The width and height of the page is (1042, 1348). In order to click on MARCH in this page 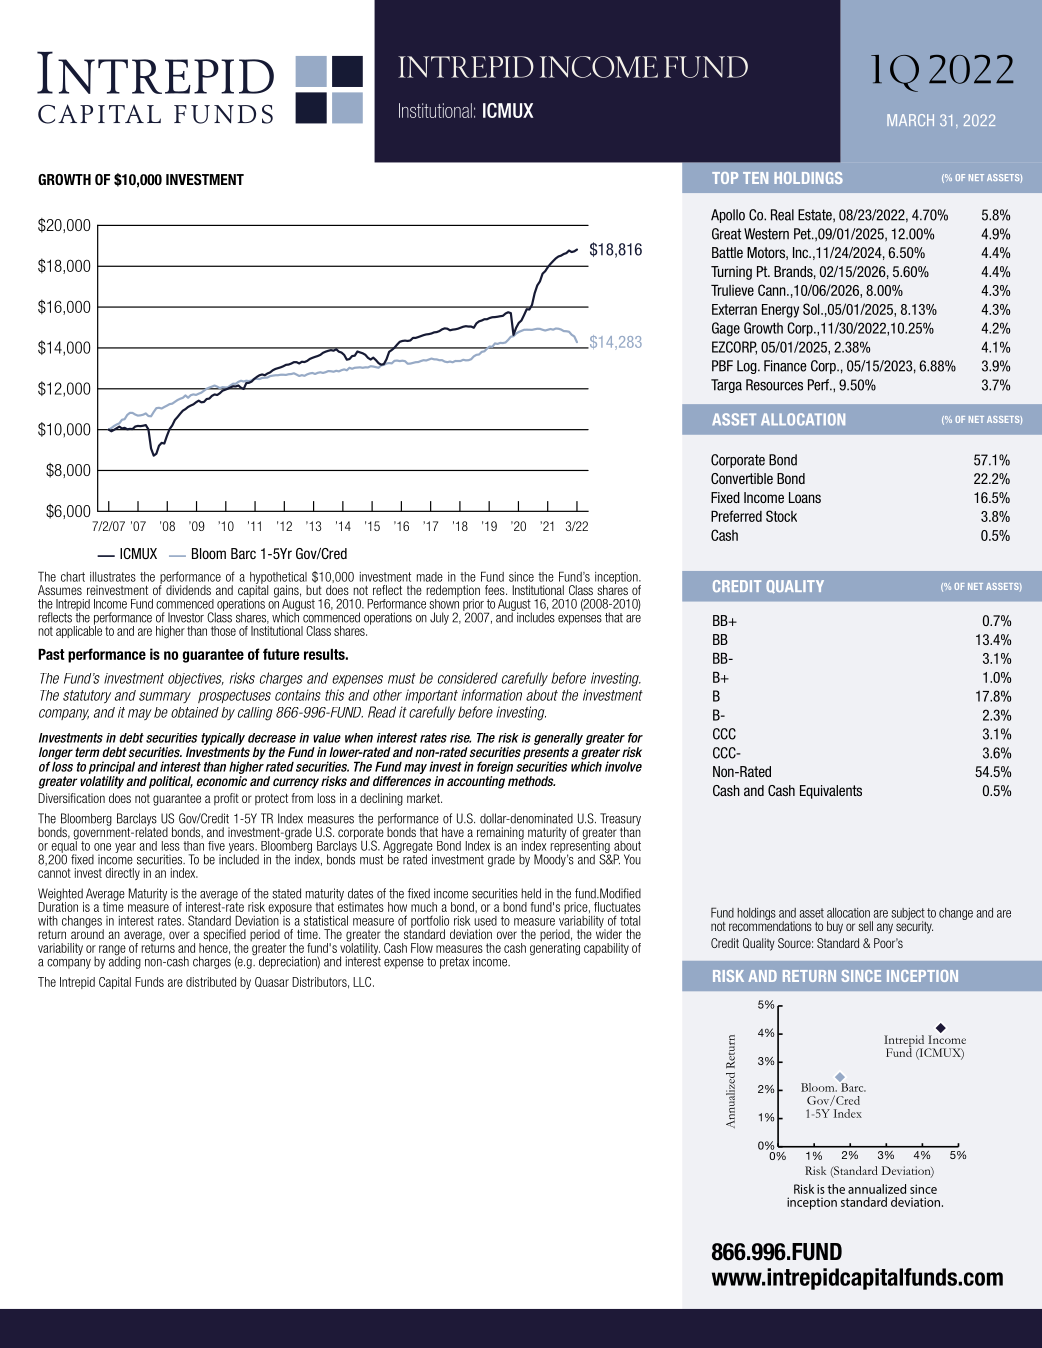, I will do `click(910, 120)`.
